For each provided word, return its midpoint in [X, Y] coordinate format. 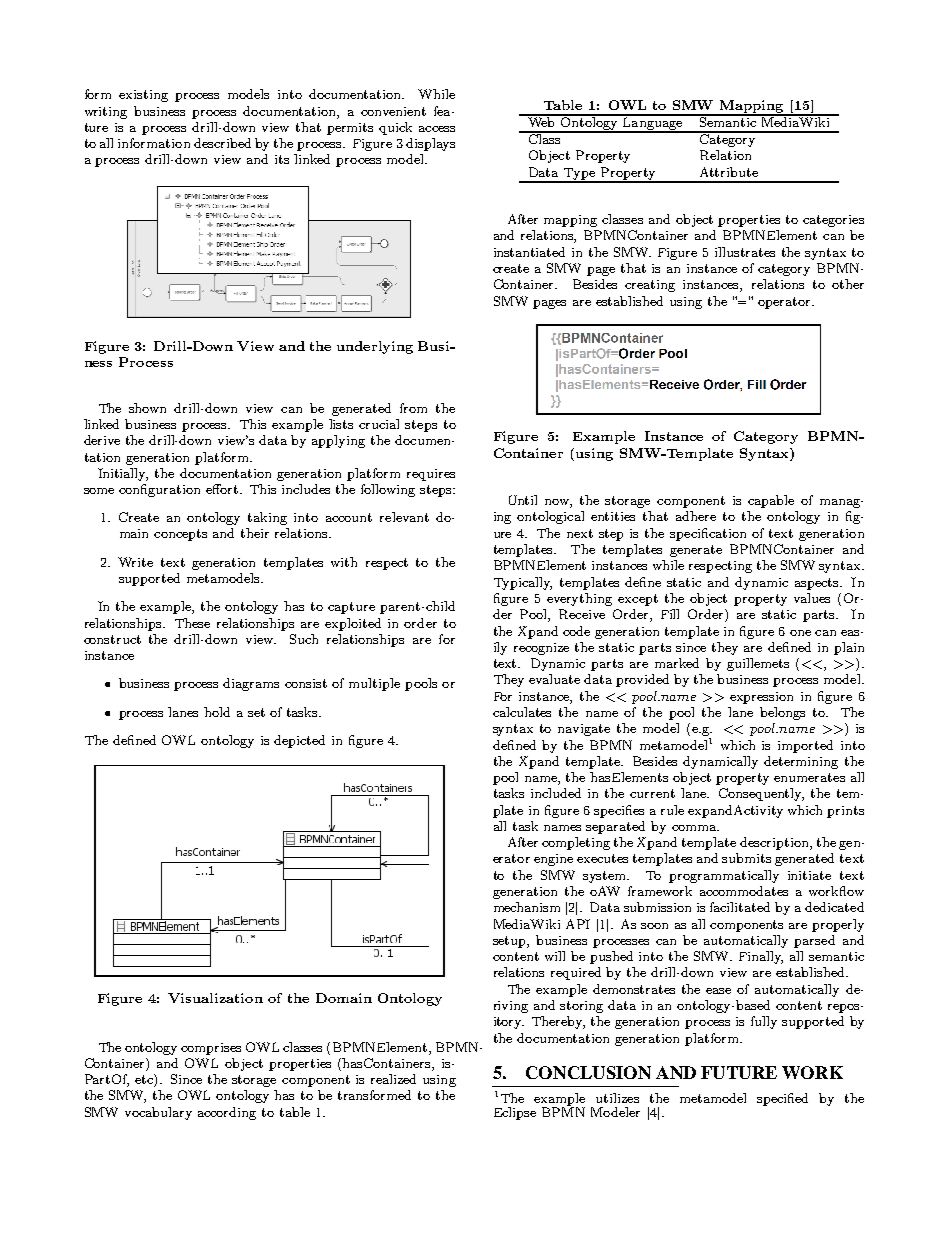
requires [431, 475]
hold [217, 712]
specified [782, 1099]
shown [147, 408]
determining [801, 762]
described [222, 143]
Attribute [729, 172]
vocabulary [158, 1113]
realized [393, 1079]
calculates [522, 712]
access [437, 129]
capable [771, 501]
